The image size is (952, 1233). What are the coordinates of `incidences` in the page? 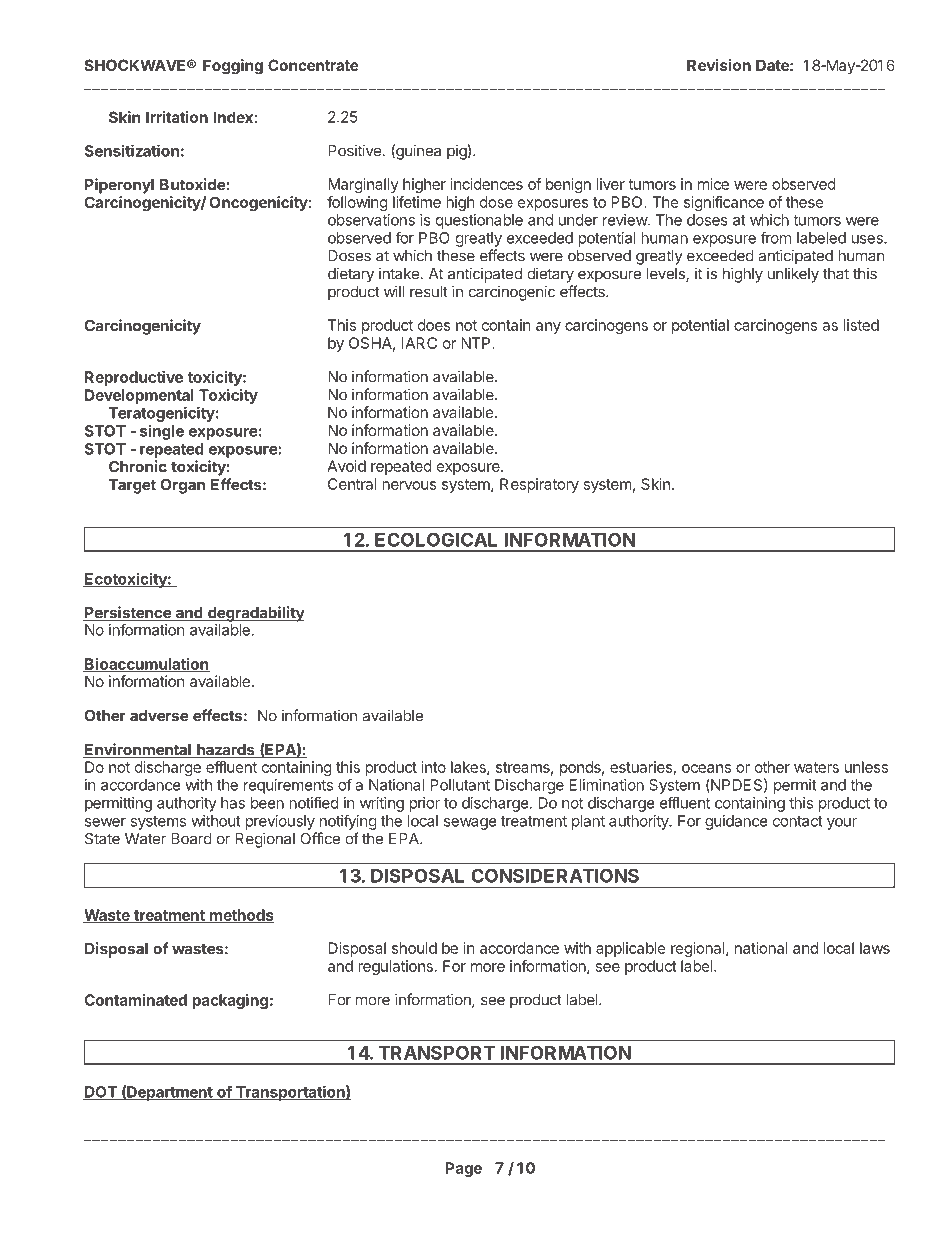 It's located at (487, 184).
